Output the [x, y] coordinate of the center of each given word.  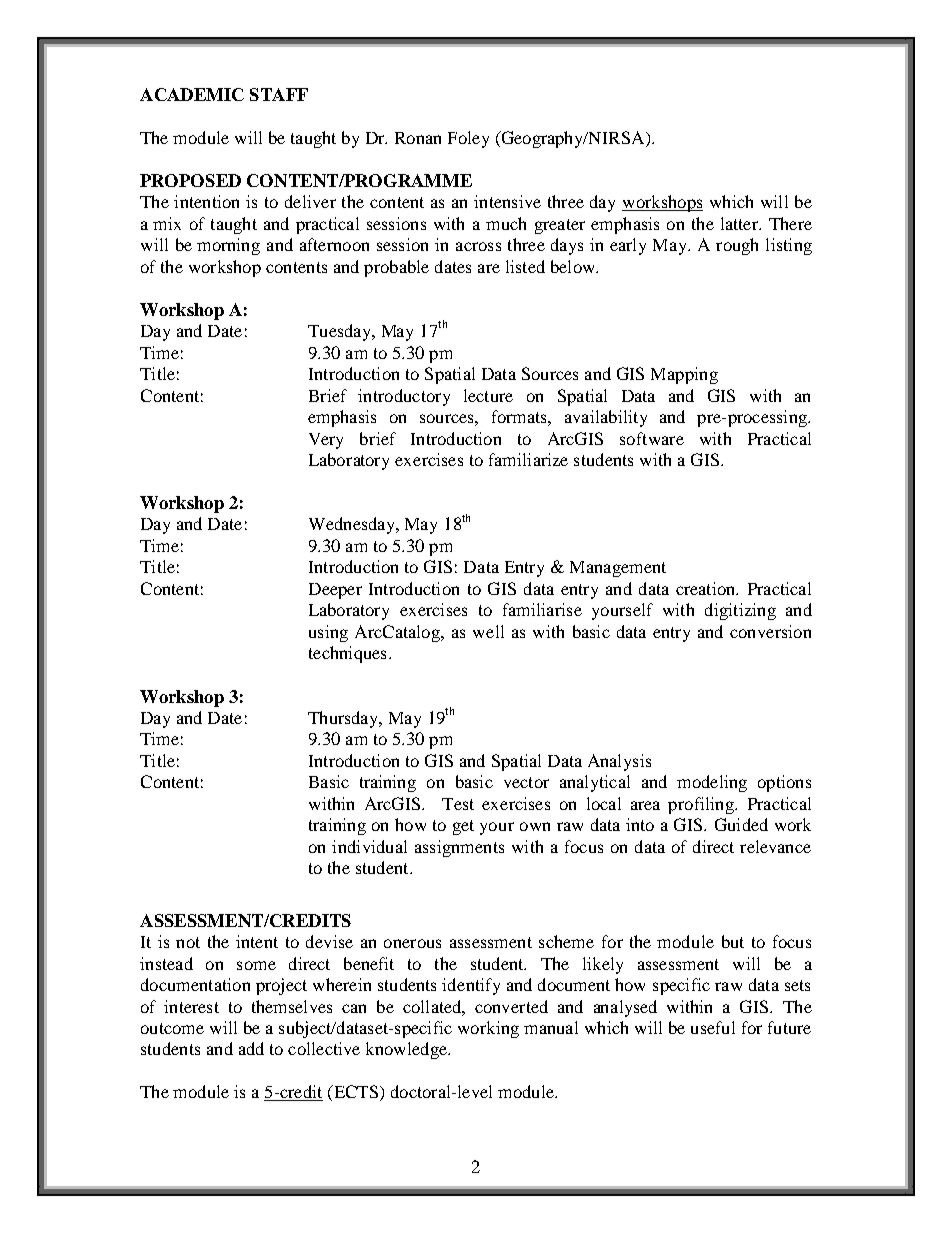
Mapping [684, 375]
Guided [741, 824]
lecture [488, 395]
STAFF [279, 94]
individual [369, 846]
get [463, 827]
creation [707, 588]
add [251, 1048]
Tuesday [341, 332]
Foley [468, 139]
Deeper [335, 591]
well [488, 631]
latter [740, 223]
